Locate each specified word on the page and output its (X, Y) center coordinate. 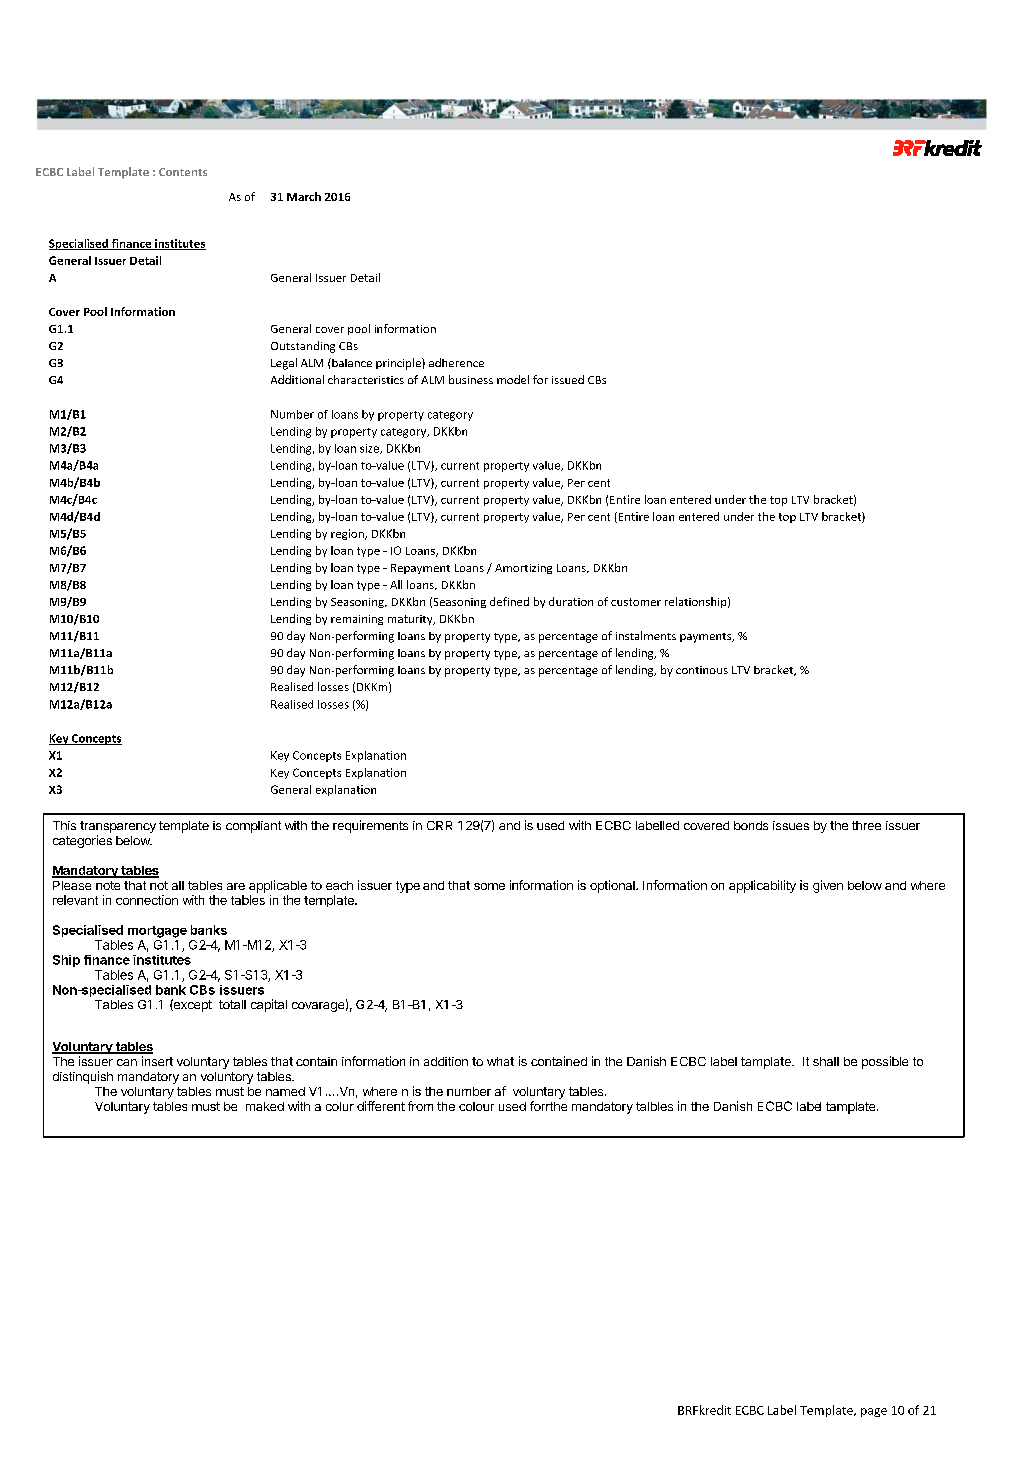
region (348, 534)
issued (568, 379)
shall (826, 1061)
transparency (118, 828)
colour (476, 1106)
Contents (183, 172)
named (285, 1091)
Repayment (420, 569)
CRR (439, 825)
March (304, 196)
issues (791, 825)
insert (157, 1061)
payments (707, 638)
